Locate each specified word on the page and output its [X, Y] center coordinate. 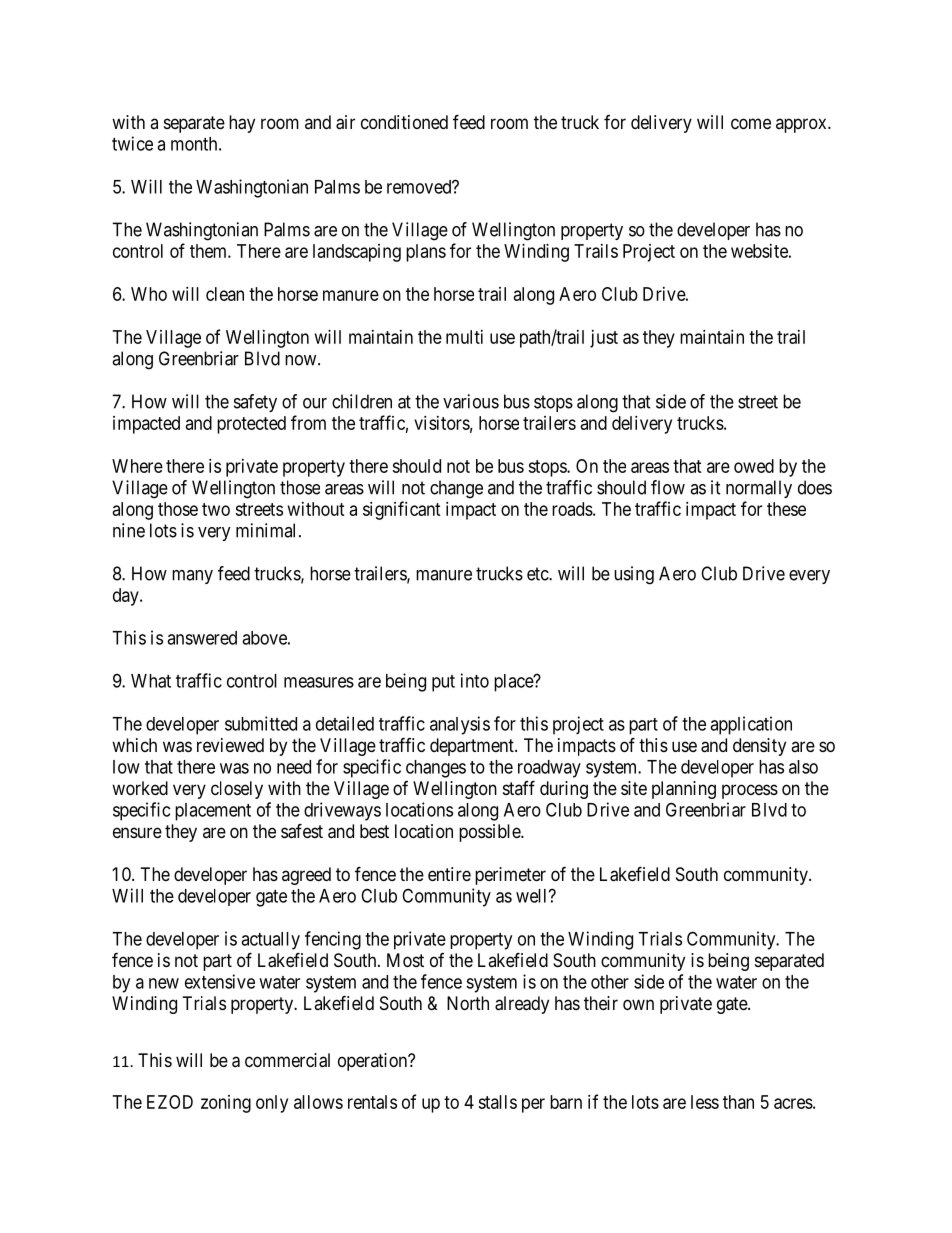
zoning [226, 1104]
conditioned [404, 122]
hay [242, 124]
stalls [497, 1102]
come [751, 123]
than [738, 1102]
